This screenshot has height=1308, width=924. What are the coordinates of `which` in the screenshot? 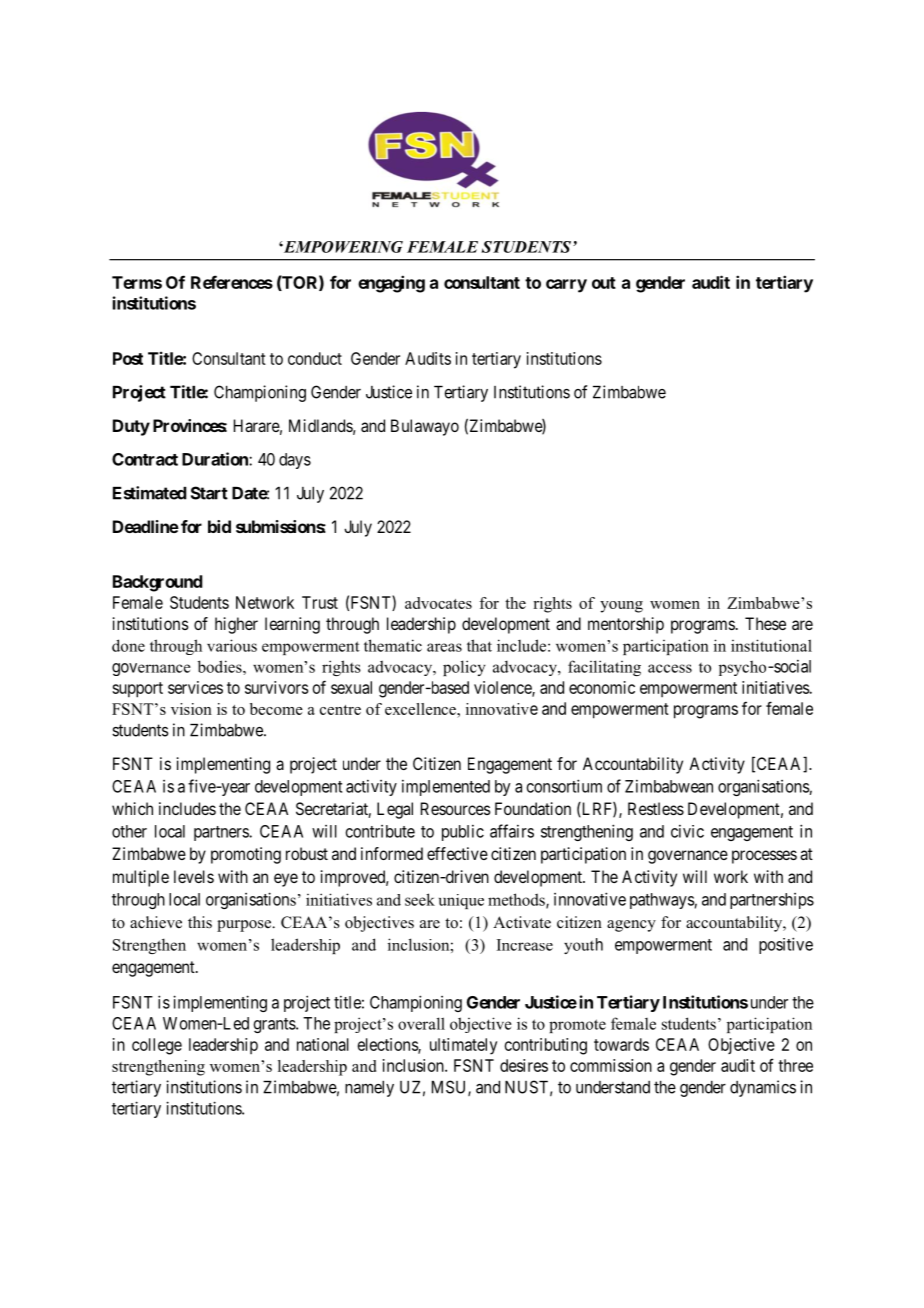 It's located at (132, 808).
